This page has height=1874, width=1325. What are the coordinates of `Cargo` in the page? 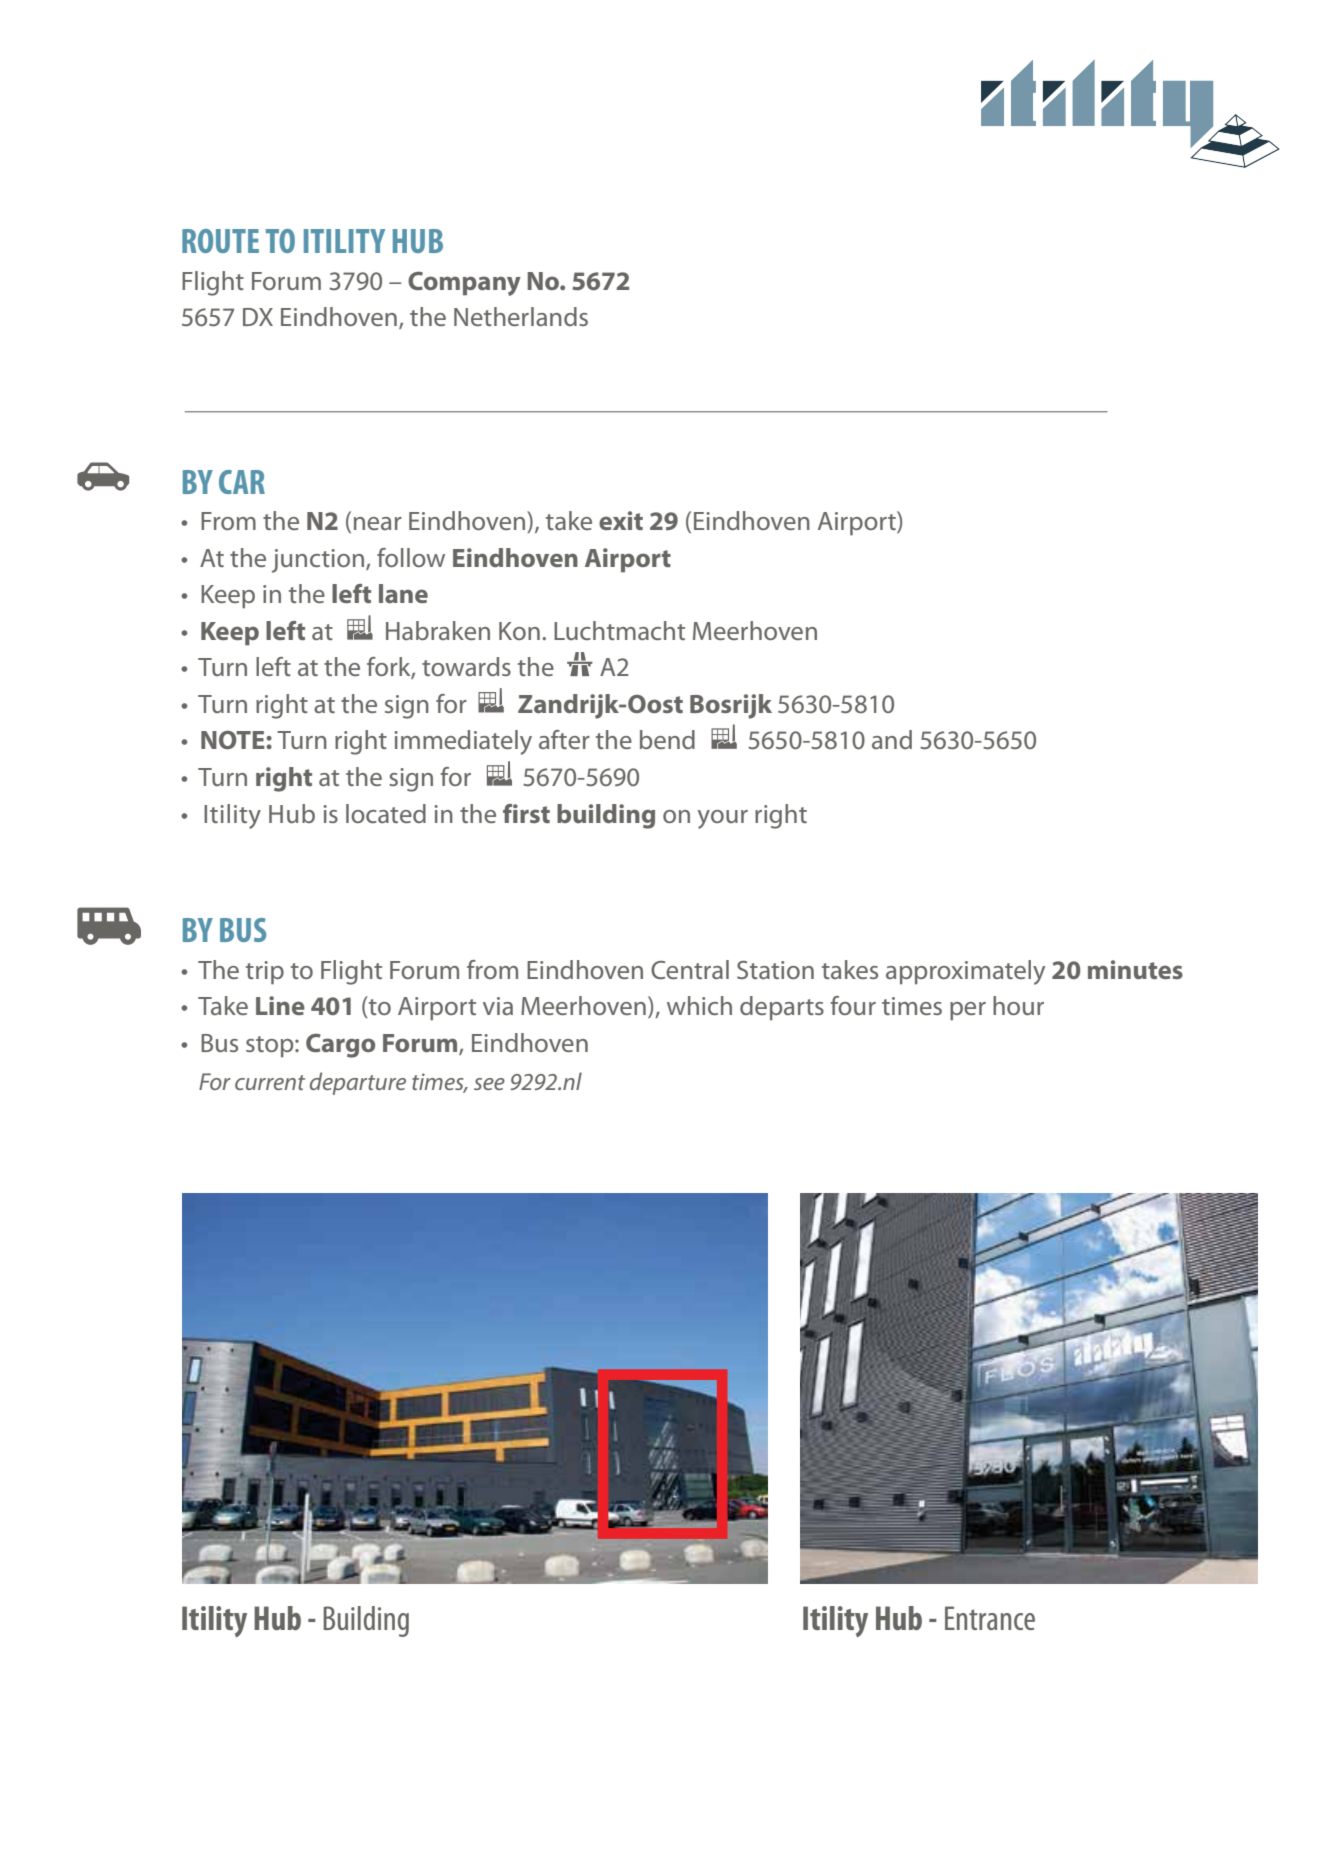 It's located at (340, 1046).
